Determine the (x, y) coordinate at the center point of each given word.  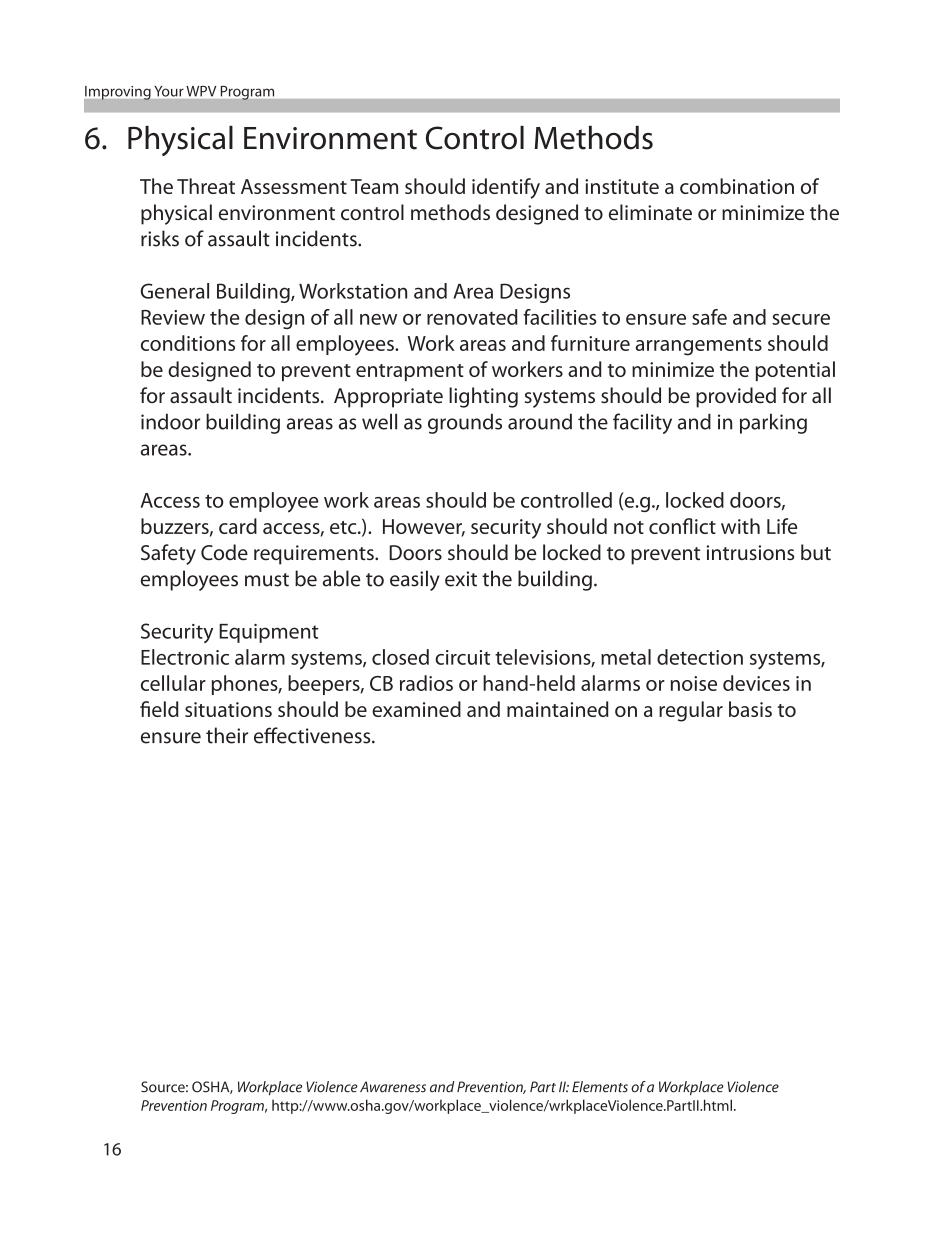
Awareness (393, 1087)
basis (750, 709)
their (227, 735)
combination (737, 186)
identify (506, 188)
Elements (600, 1087)
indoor (170, 421)
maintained (558, 709)
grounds (465, 423)
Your (169, 91)
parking (773, 423)
